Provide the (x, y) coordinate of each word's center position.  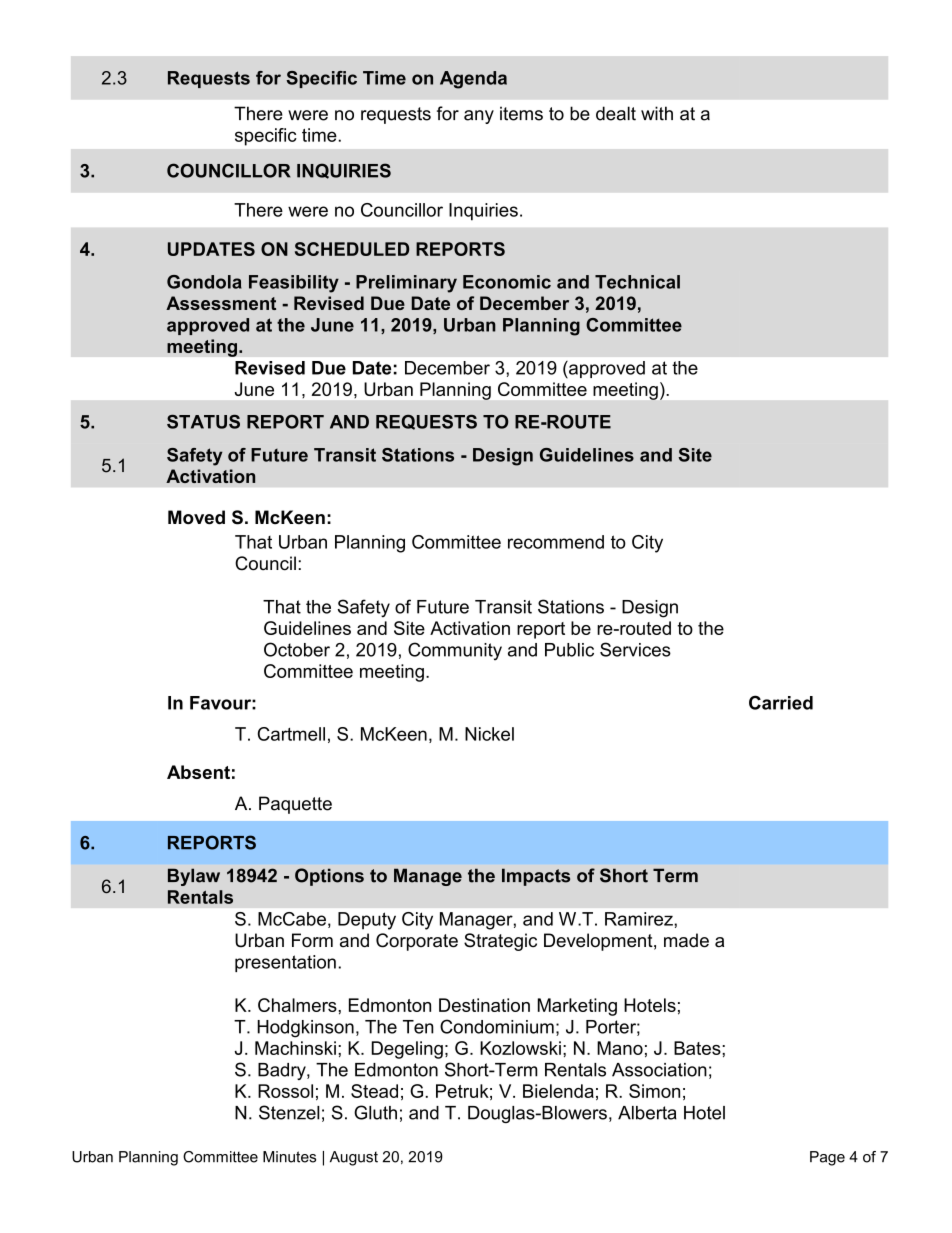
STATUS (203, 422)
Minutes (289, 1157)
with (657, 113)
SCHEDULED (352, 249)
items (521, 113)
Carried (781, 702)
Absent (198, 772)
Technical (637, 282)
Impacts (536, 877)
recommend (556, 542)
